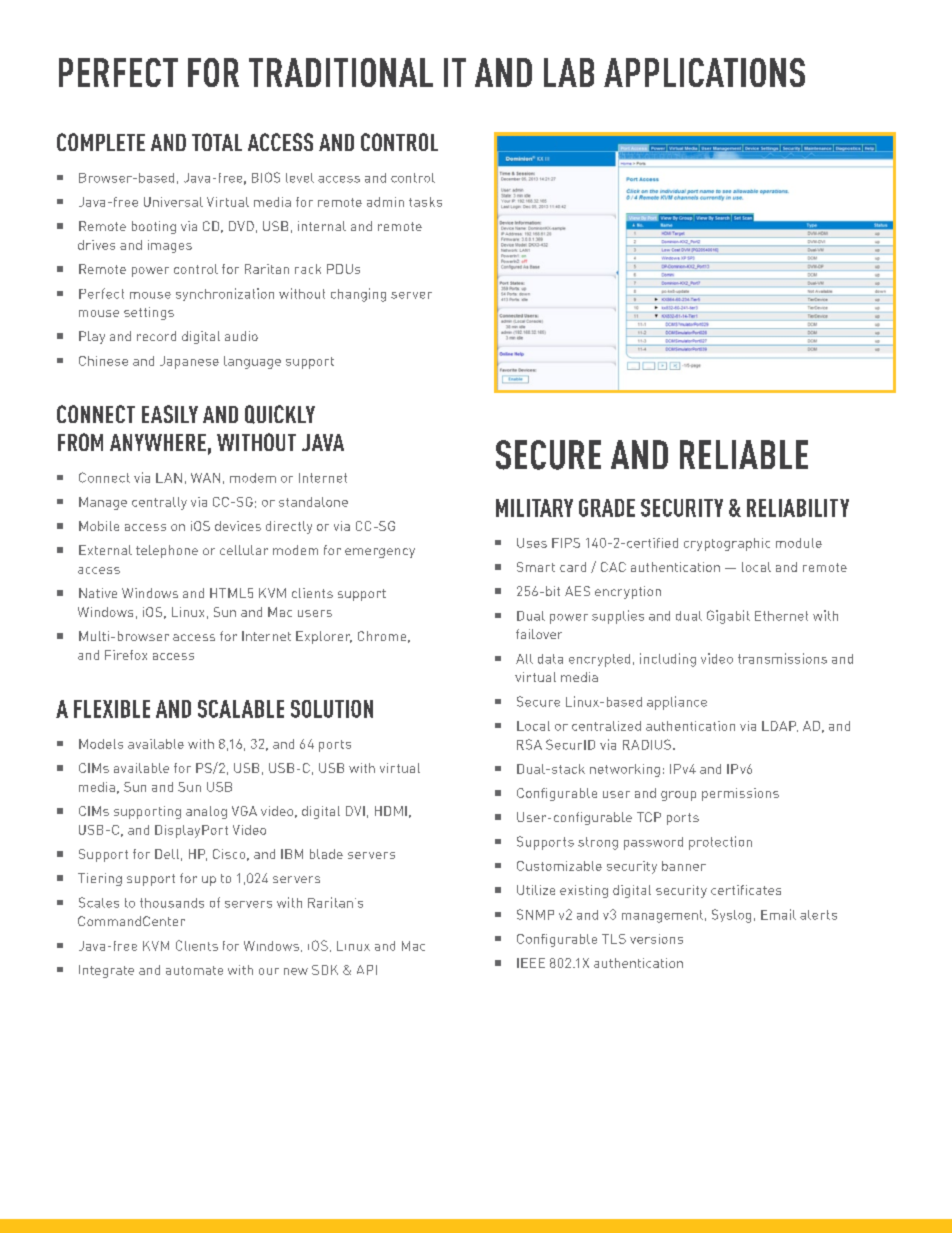  I want to click on IEEE, so click(531, 963).
